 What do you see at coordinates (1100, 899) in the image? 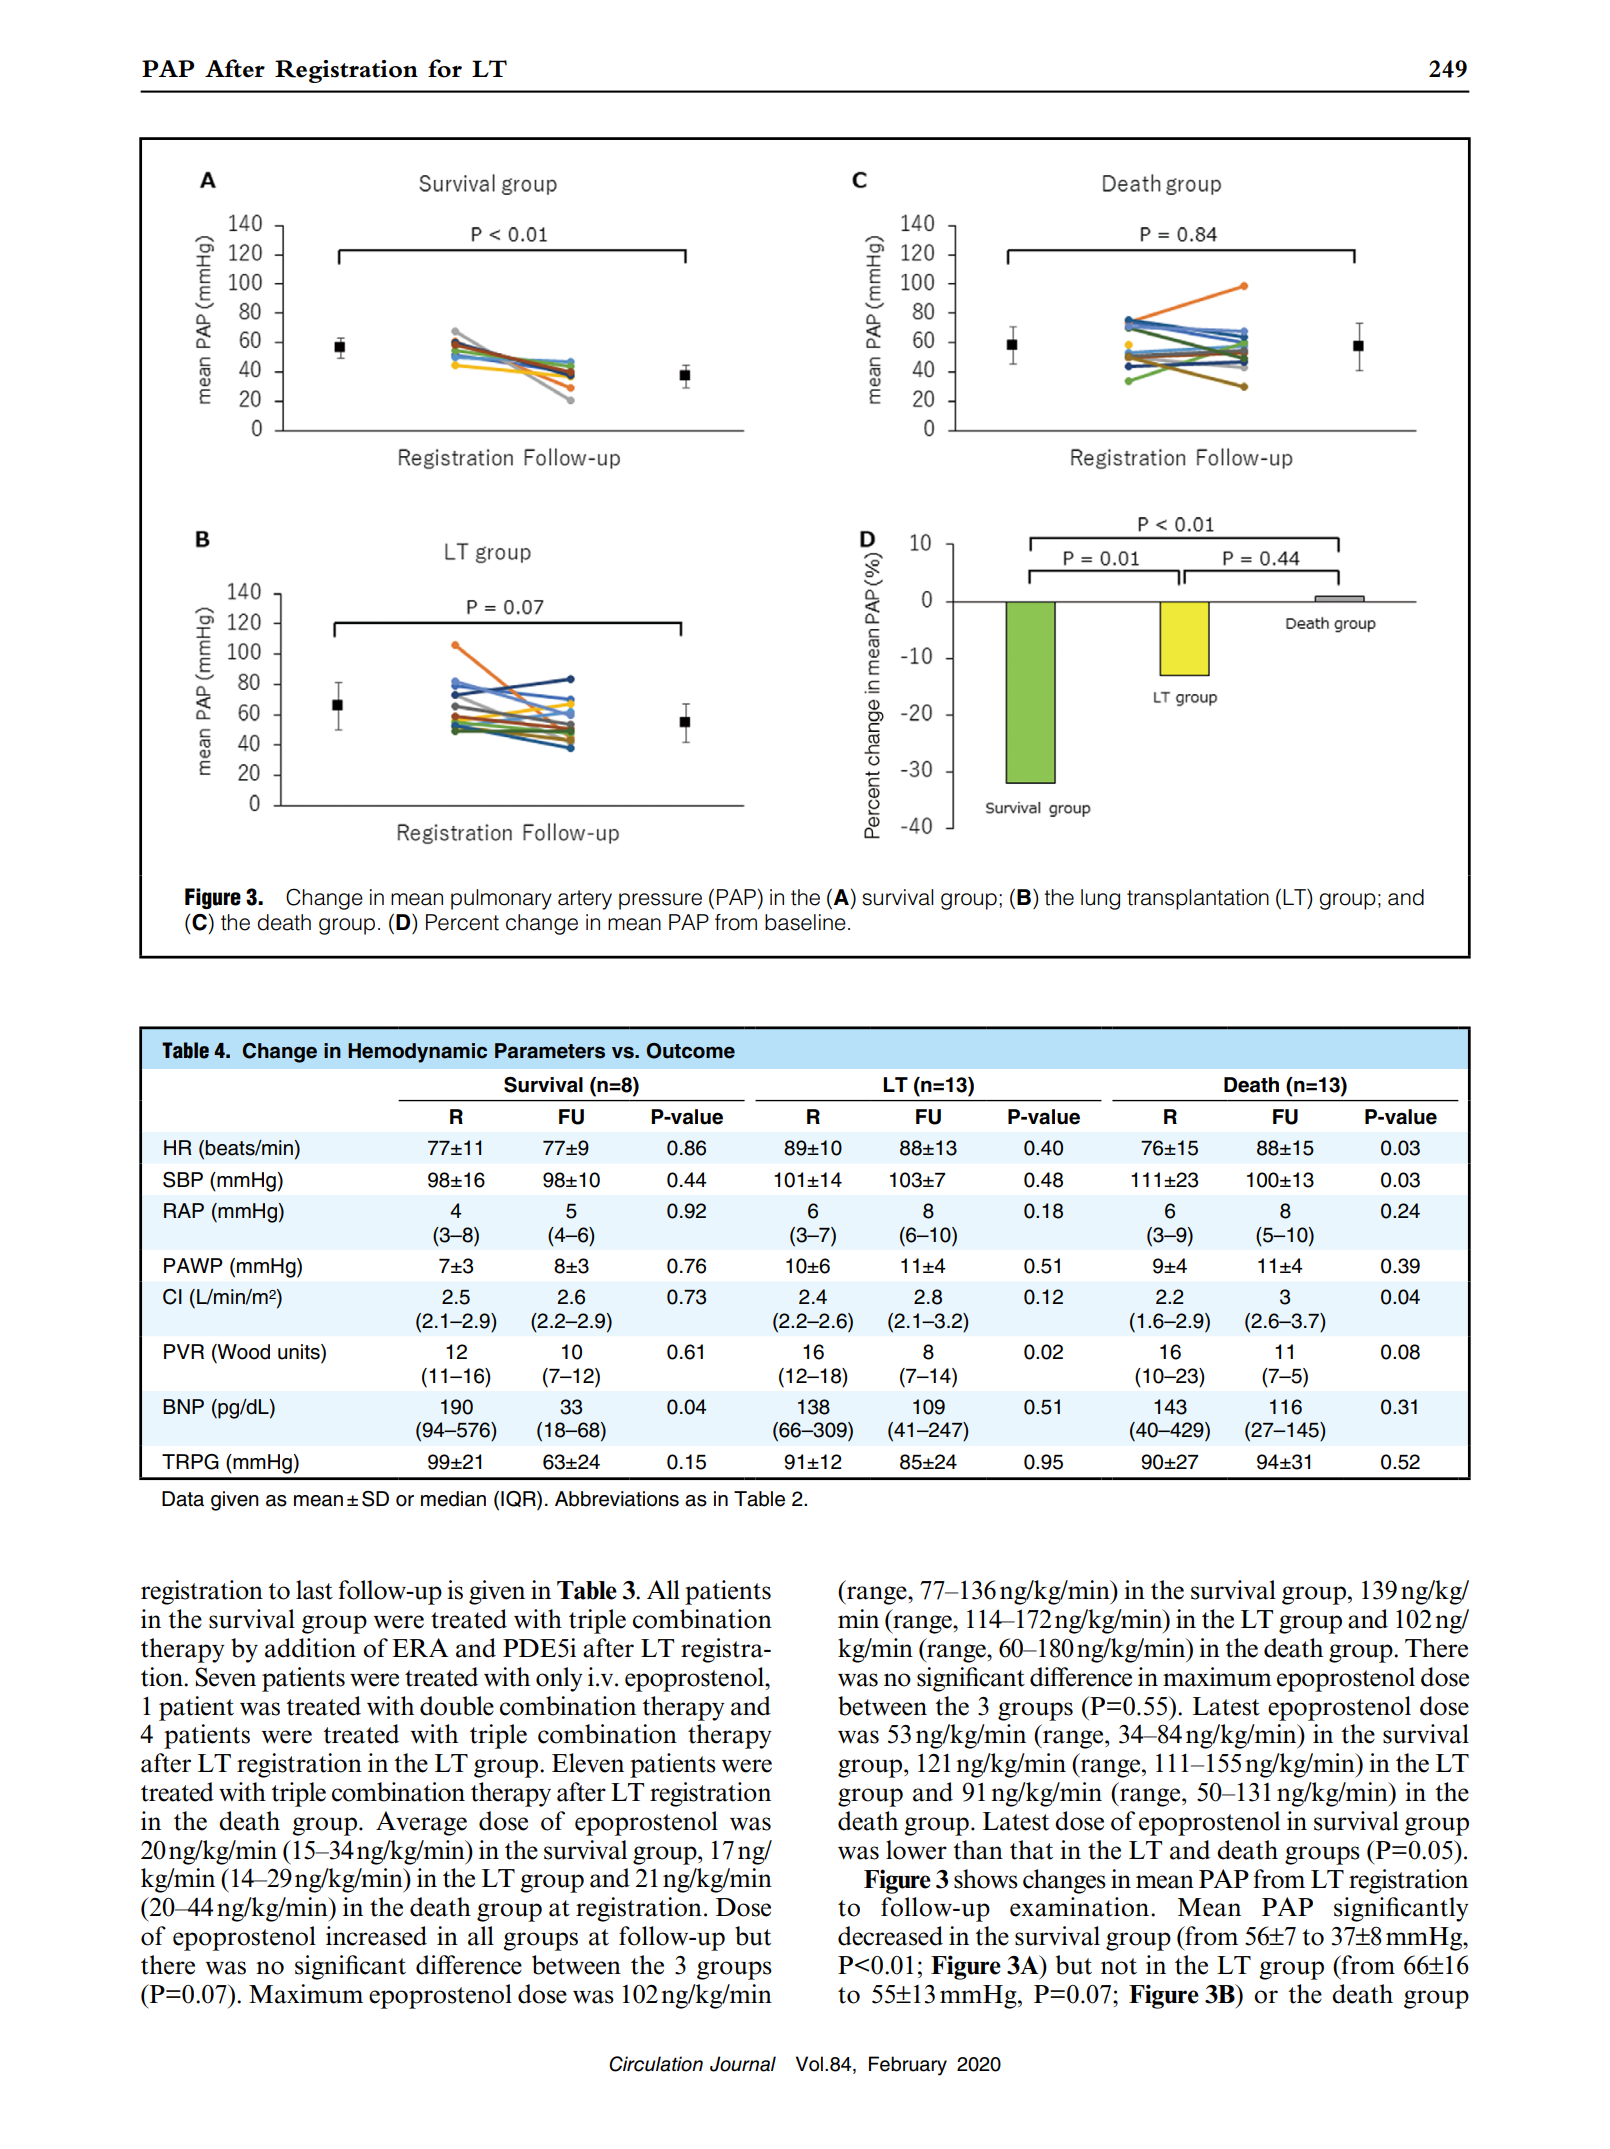
I see `lung` at bounding box center [1100, 899].
